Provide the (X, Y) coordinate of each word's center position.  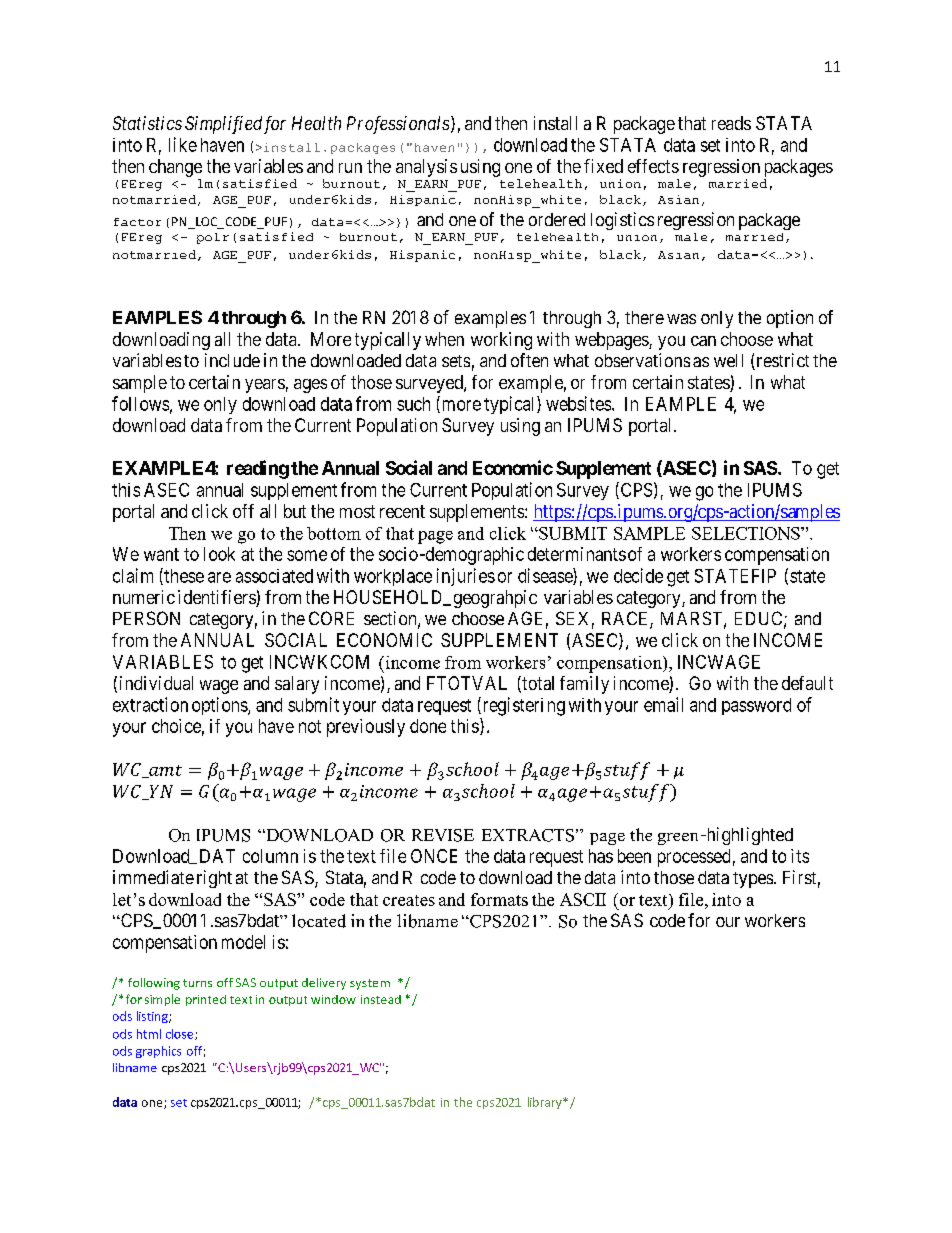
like (183, 144)
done (428, 726)
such (413, 404)
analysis (426, 168)
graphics (158, 1052)
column (270, 856)
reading (258, 469)
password (756, 706)
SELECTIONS (747, 533)
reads (731, 123)
